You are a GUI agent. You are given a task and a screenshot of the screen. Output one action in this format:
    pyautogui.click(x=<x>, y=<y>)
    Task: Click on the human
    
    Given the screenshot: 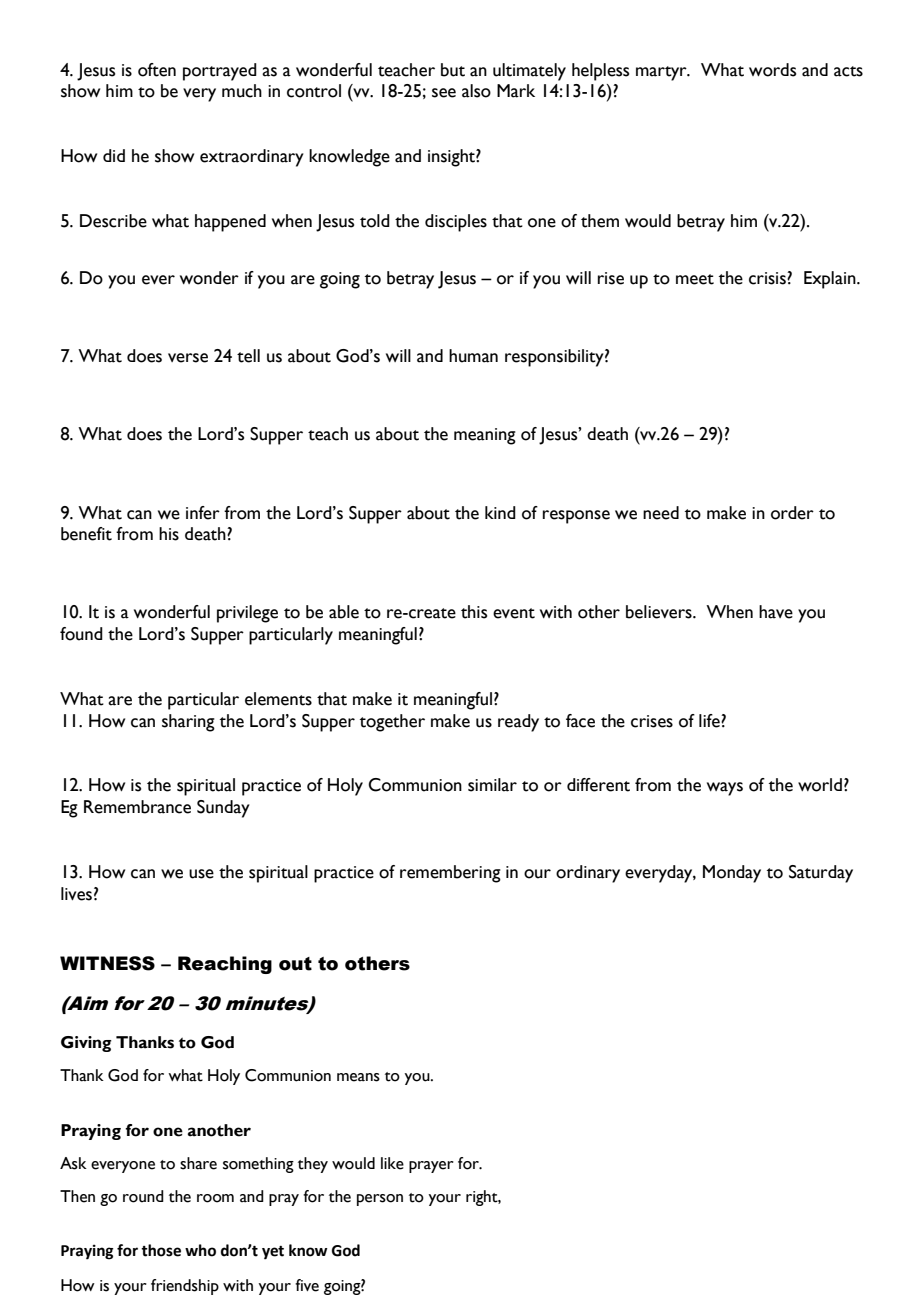 What is the action you would take?
    pyautogui.click(x=473, y=356)
